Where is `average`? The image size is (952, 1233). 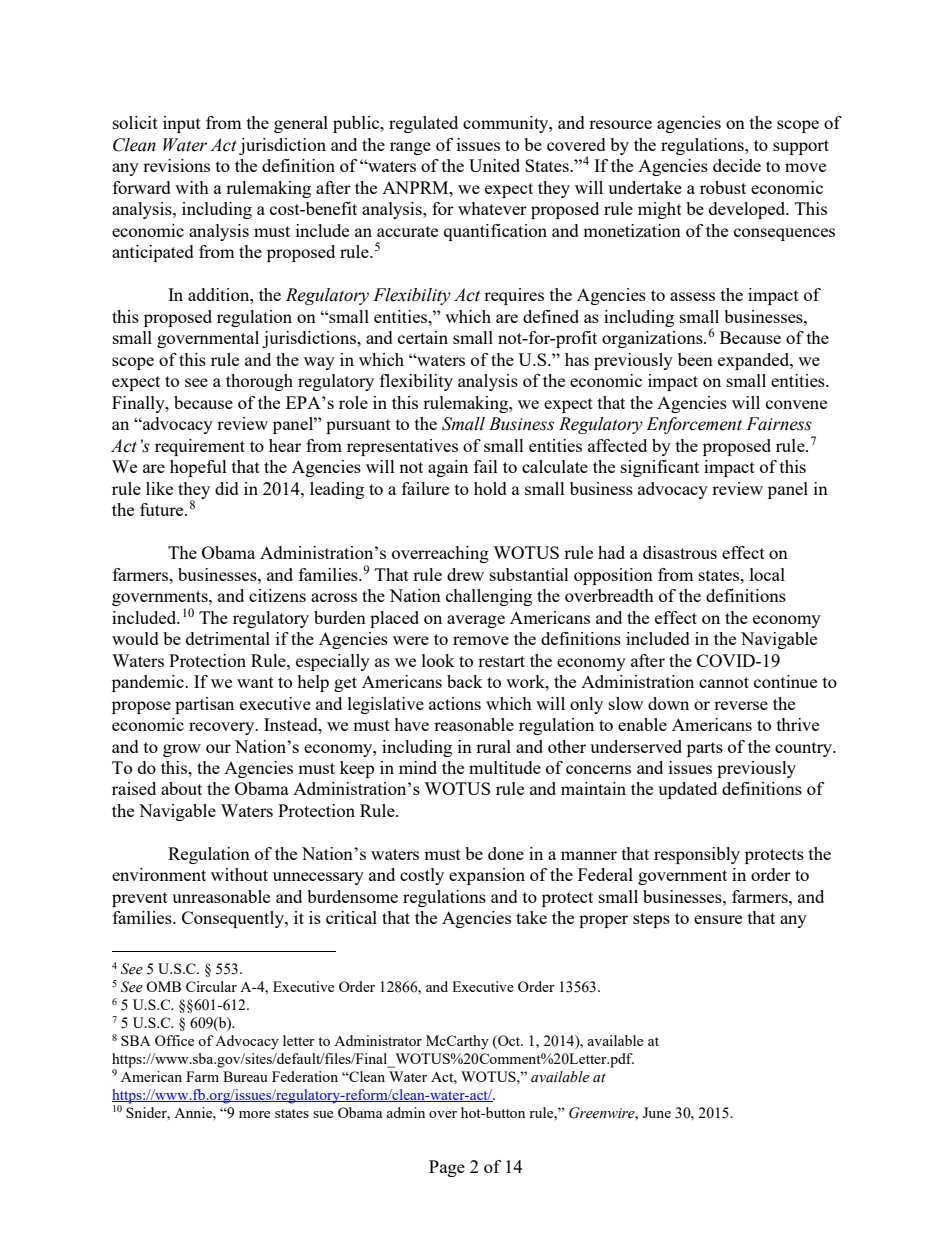
average is located at coordinates (476, 621).
